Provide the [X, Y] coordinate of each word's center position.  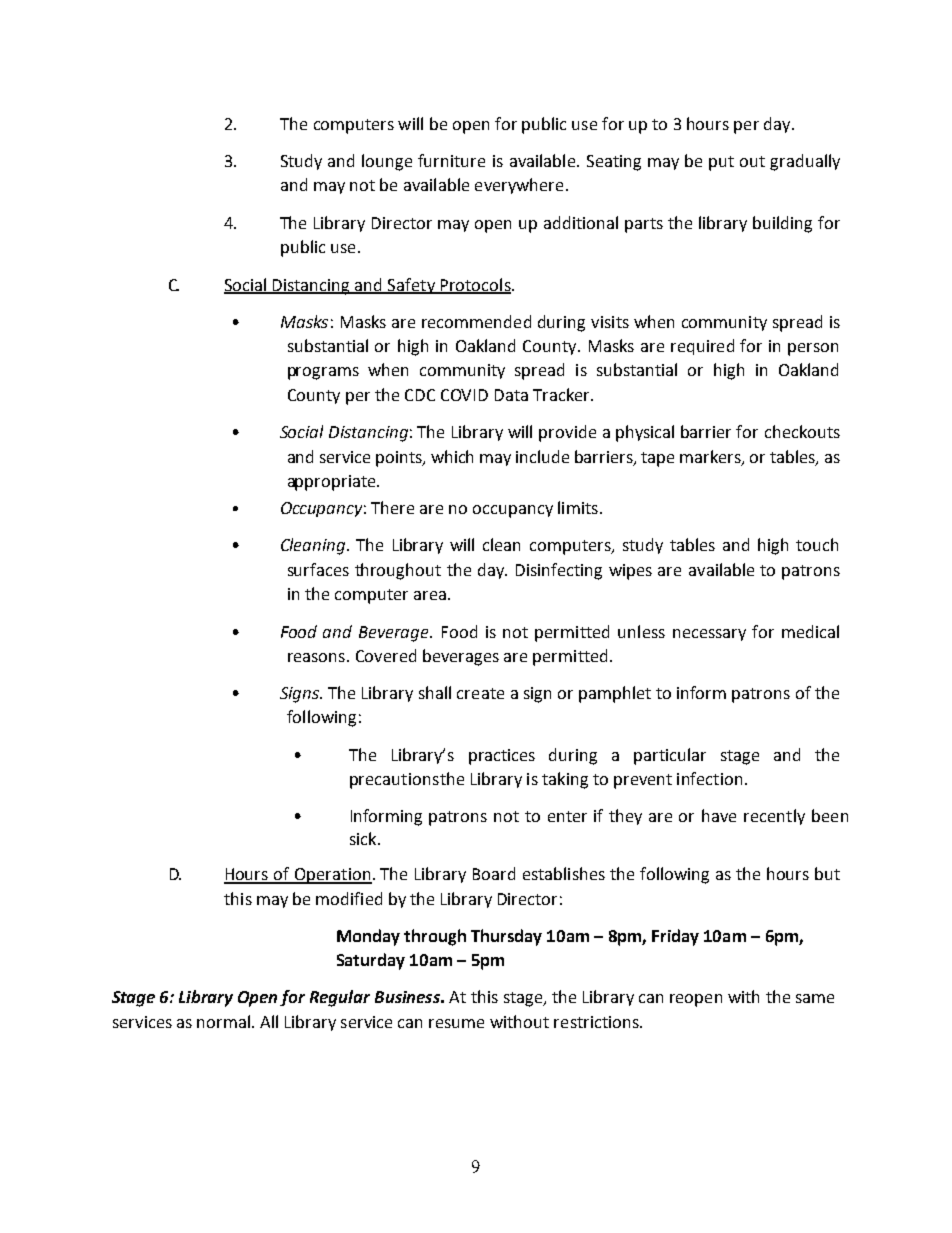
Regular [340, 998]
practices [502, 757]
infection [709, 778]
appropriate [333, 483]
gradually [805, 162]
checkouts [802, 431]
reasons [316, 657]
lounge [387, 162]
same [815, 998]
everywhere [519, 186]
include [542, 456]
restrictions [597, 1022]
